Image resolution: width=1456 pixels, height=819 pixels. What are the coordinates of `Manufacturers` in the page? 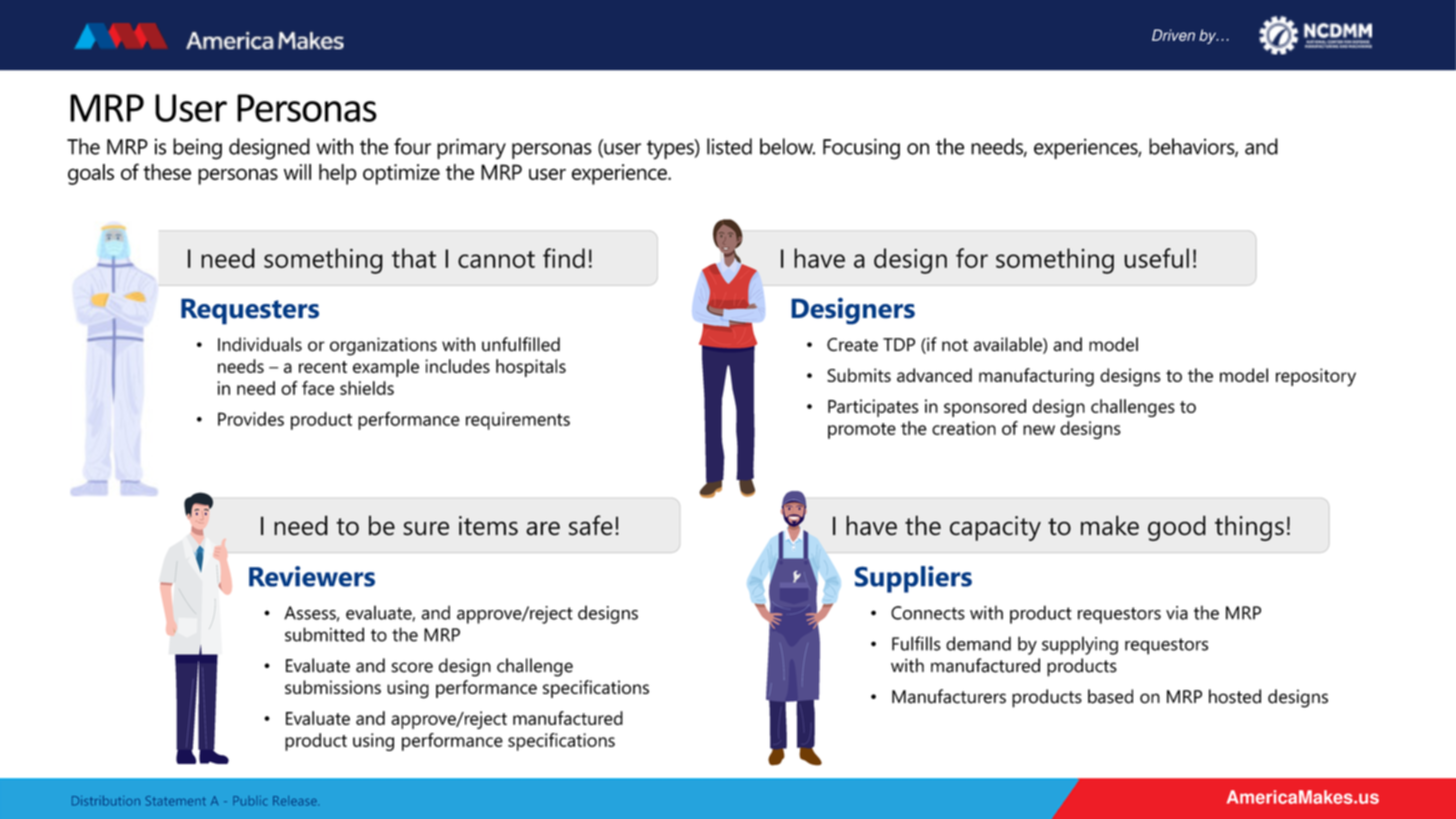 It's located at (949, 696).
